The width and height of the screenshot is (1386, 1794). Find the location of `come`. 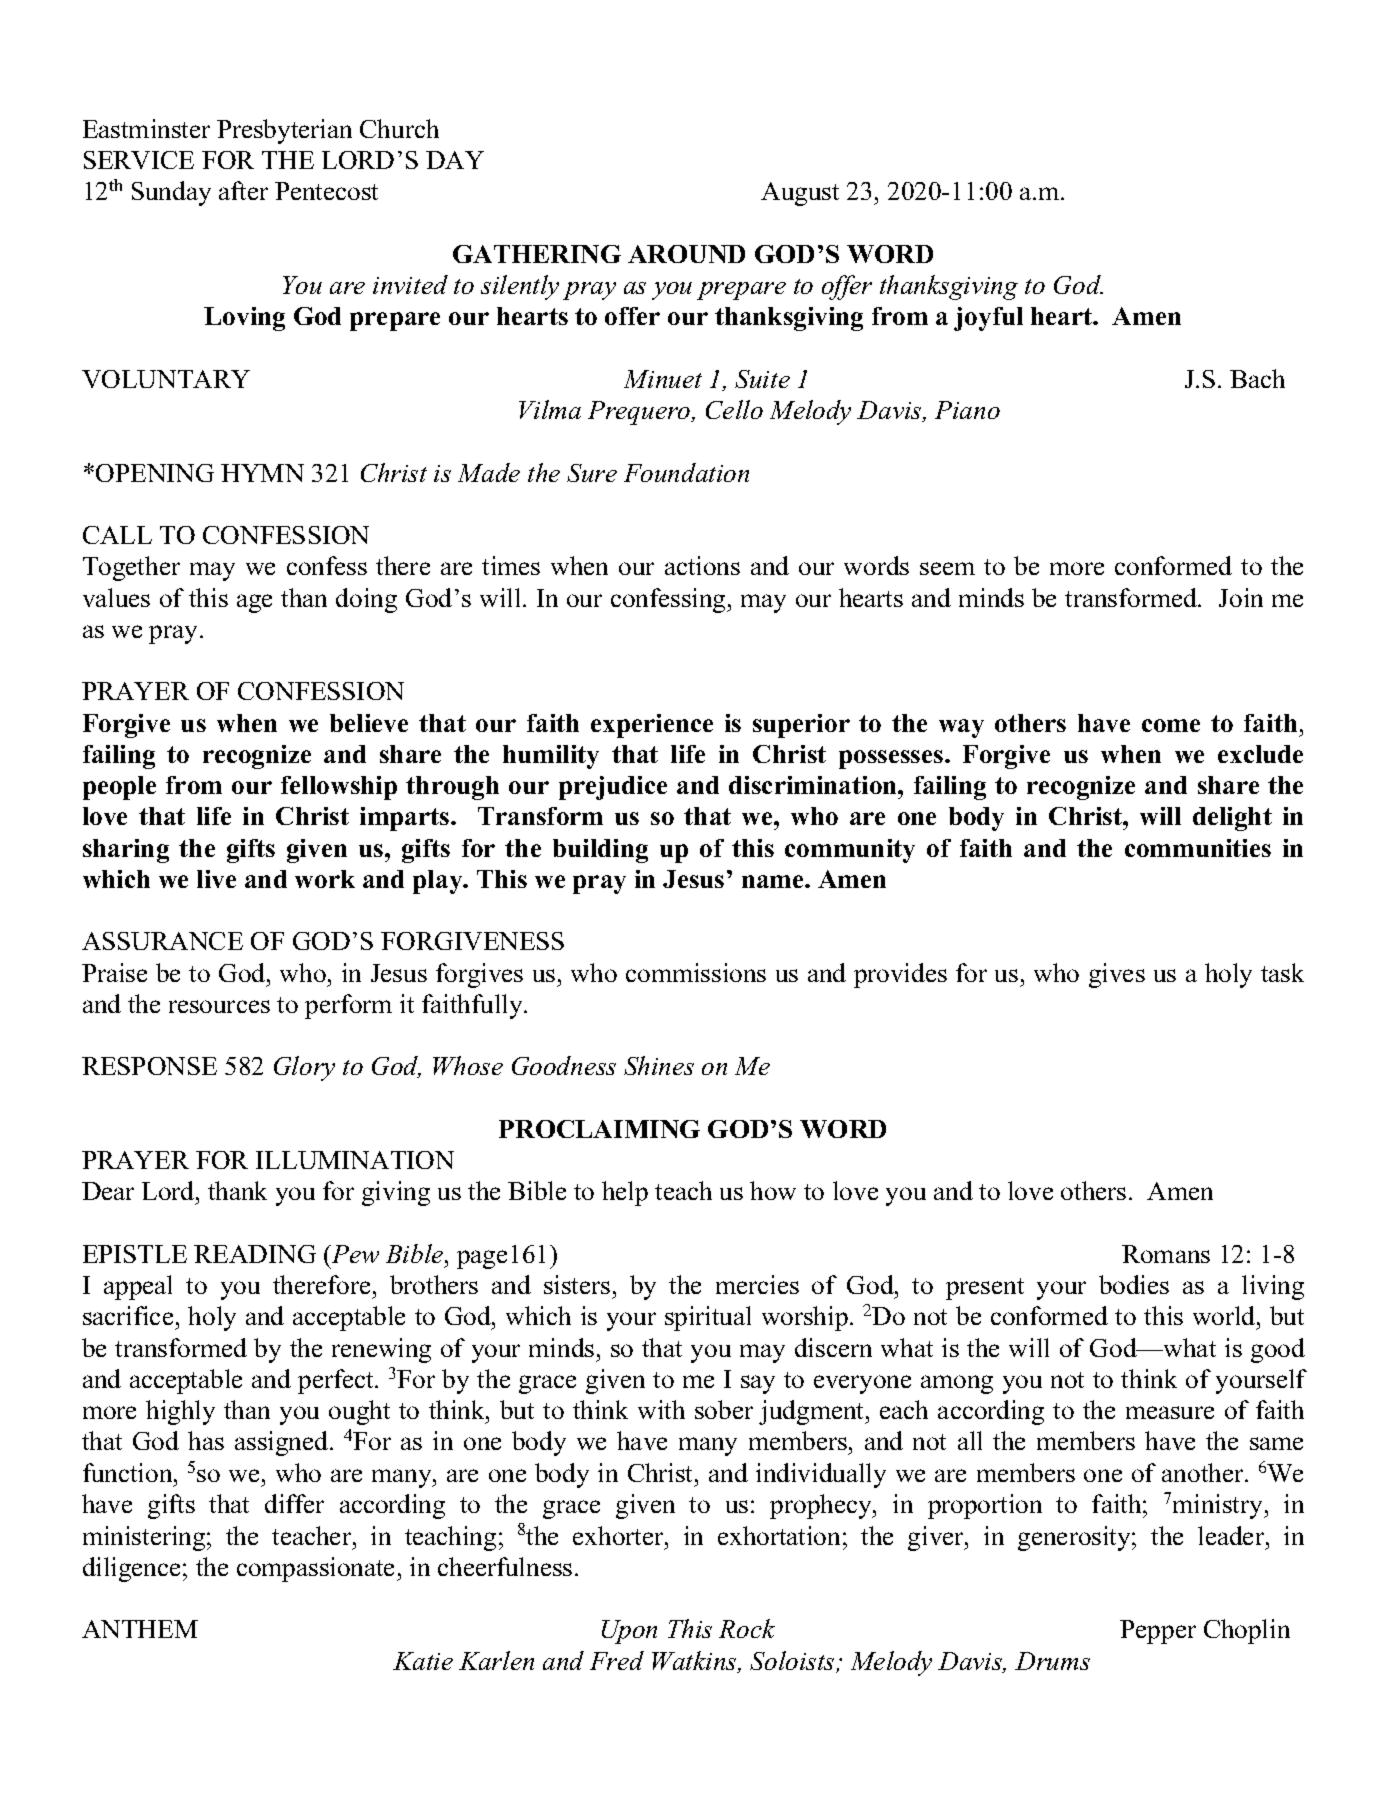

come is located at coordinates (1171, 725).
